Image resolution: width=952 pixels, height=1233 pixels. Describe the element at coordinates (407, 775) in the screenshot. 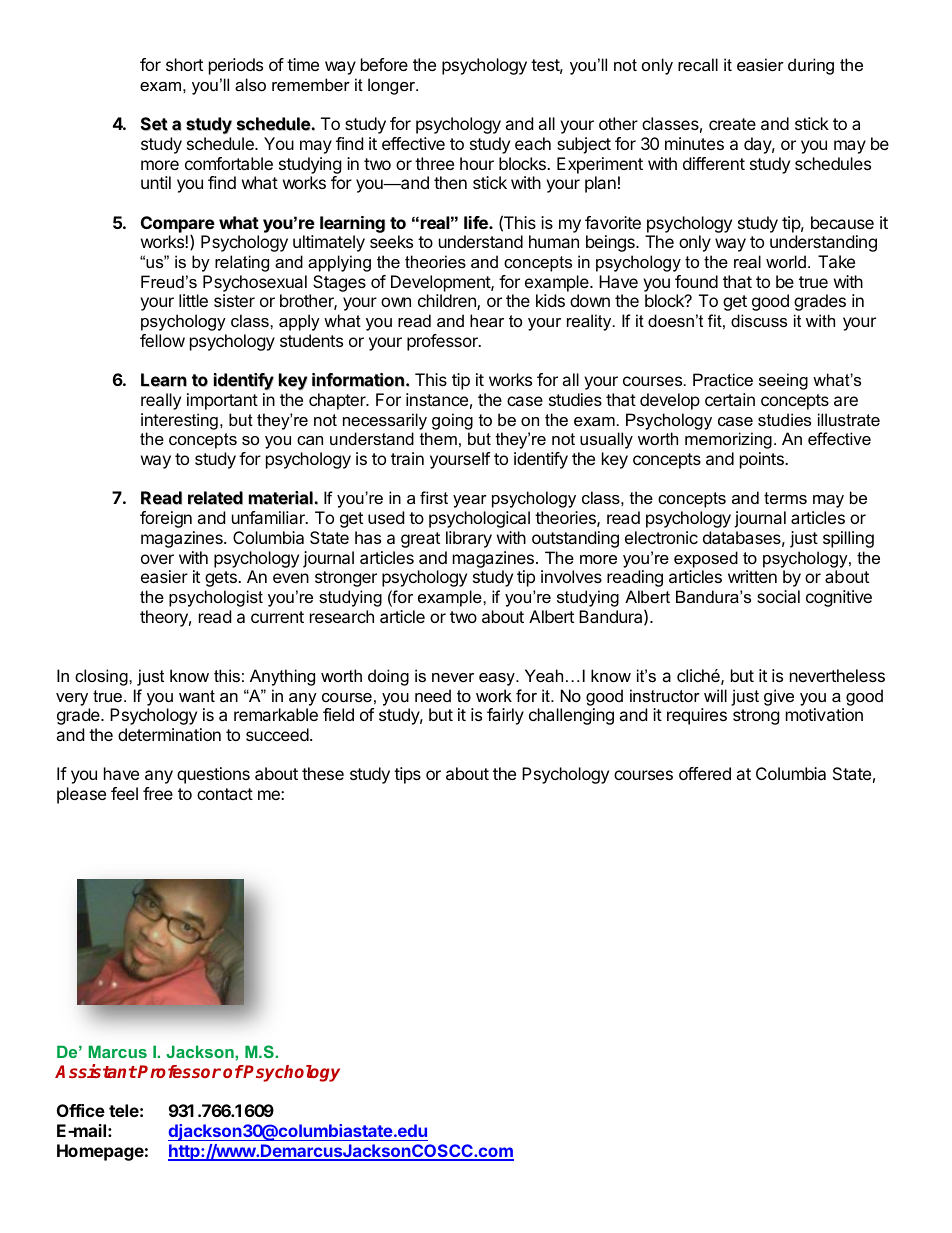

I see `tips` at that location.
